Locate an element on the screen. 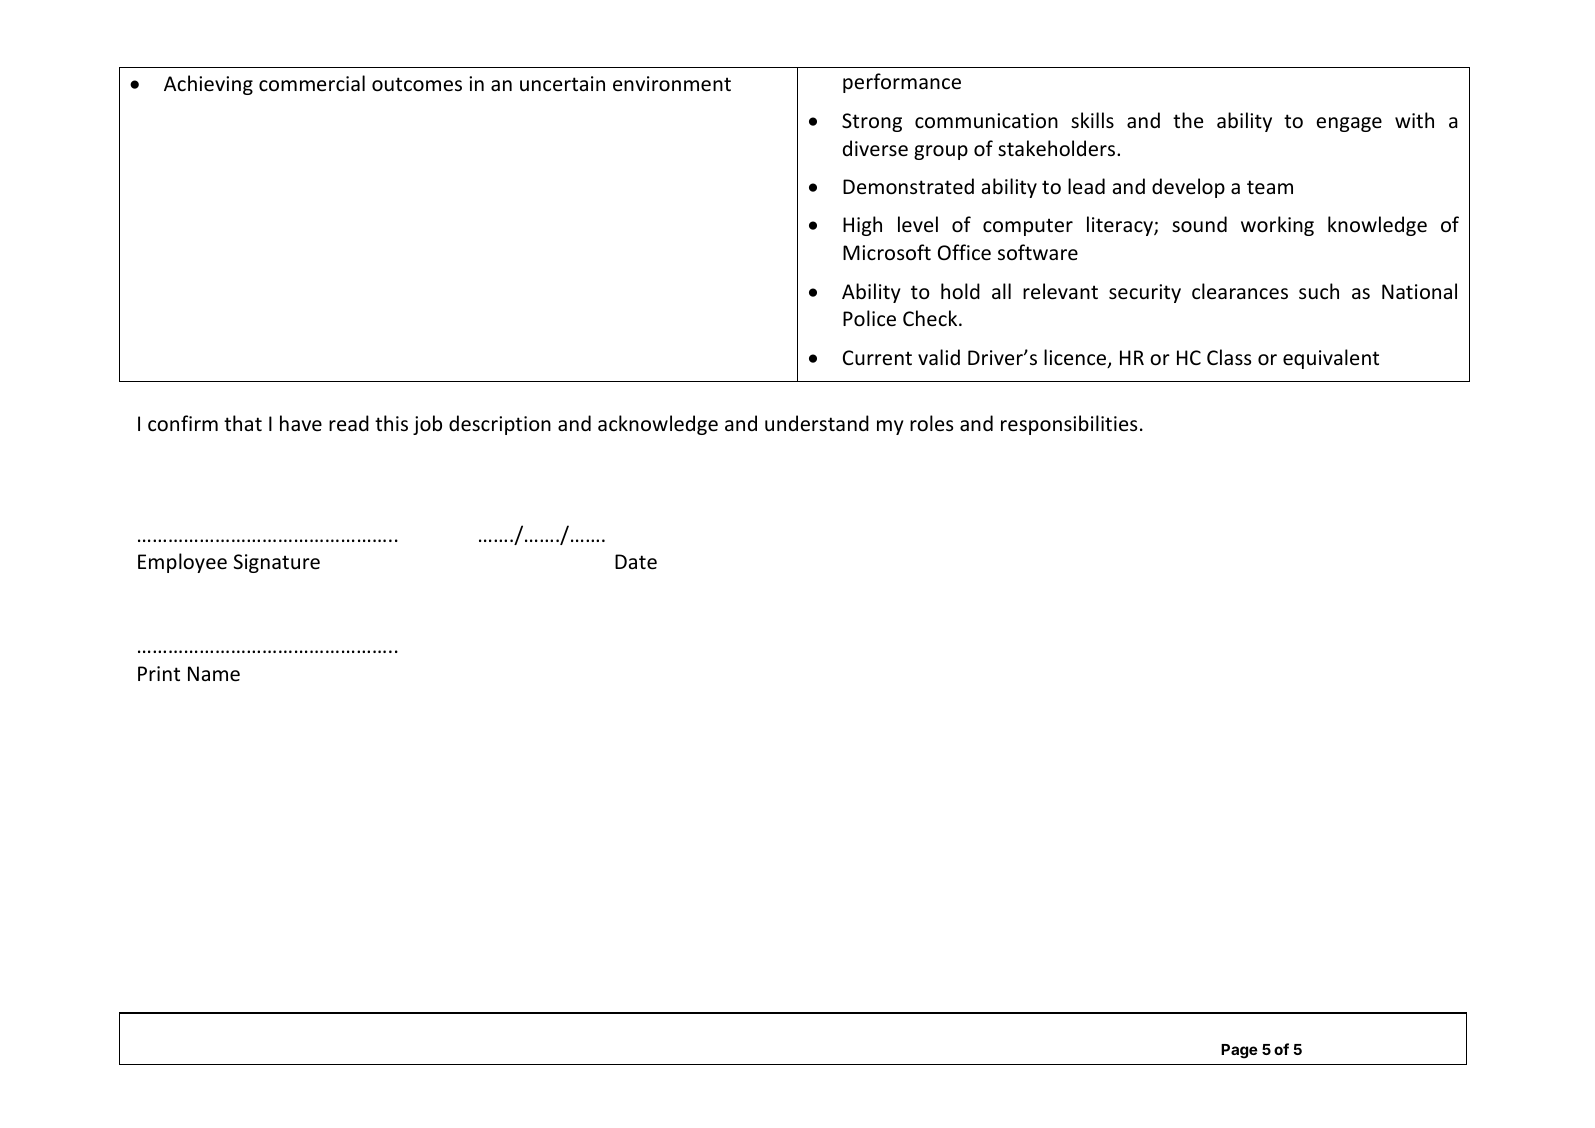 This screenshot has height=1128, width=1595. Signature is located at coordinates (277, 563).
